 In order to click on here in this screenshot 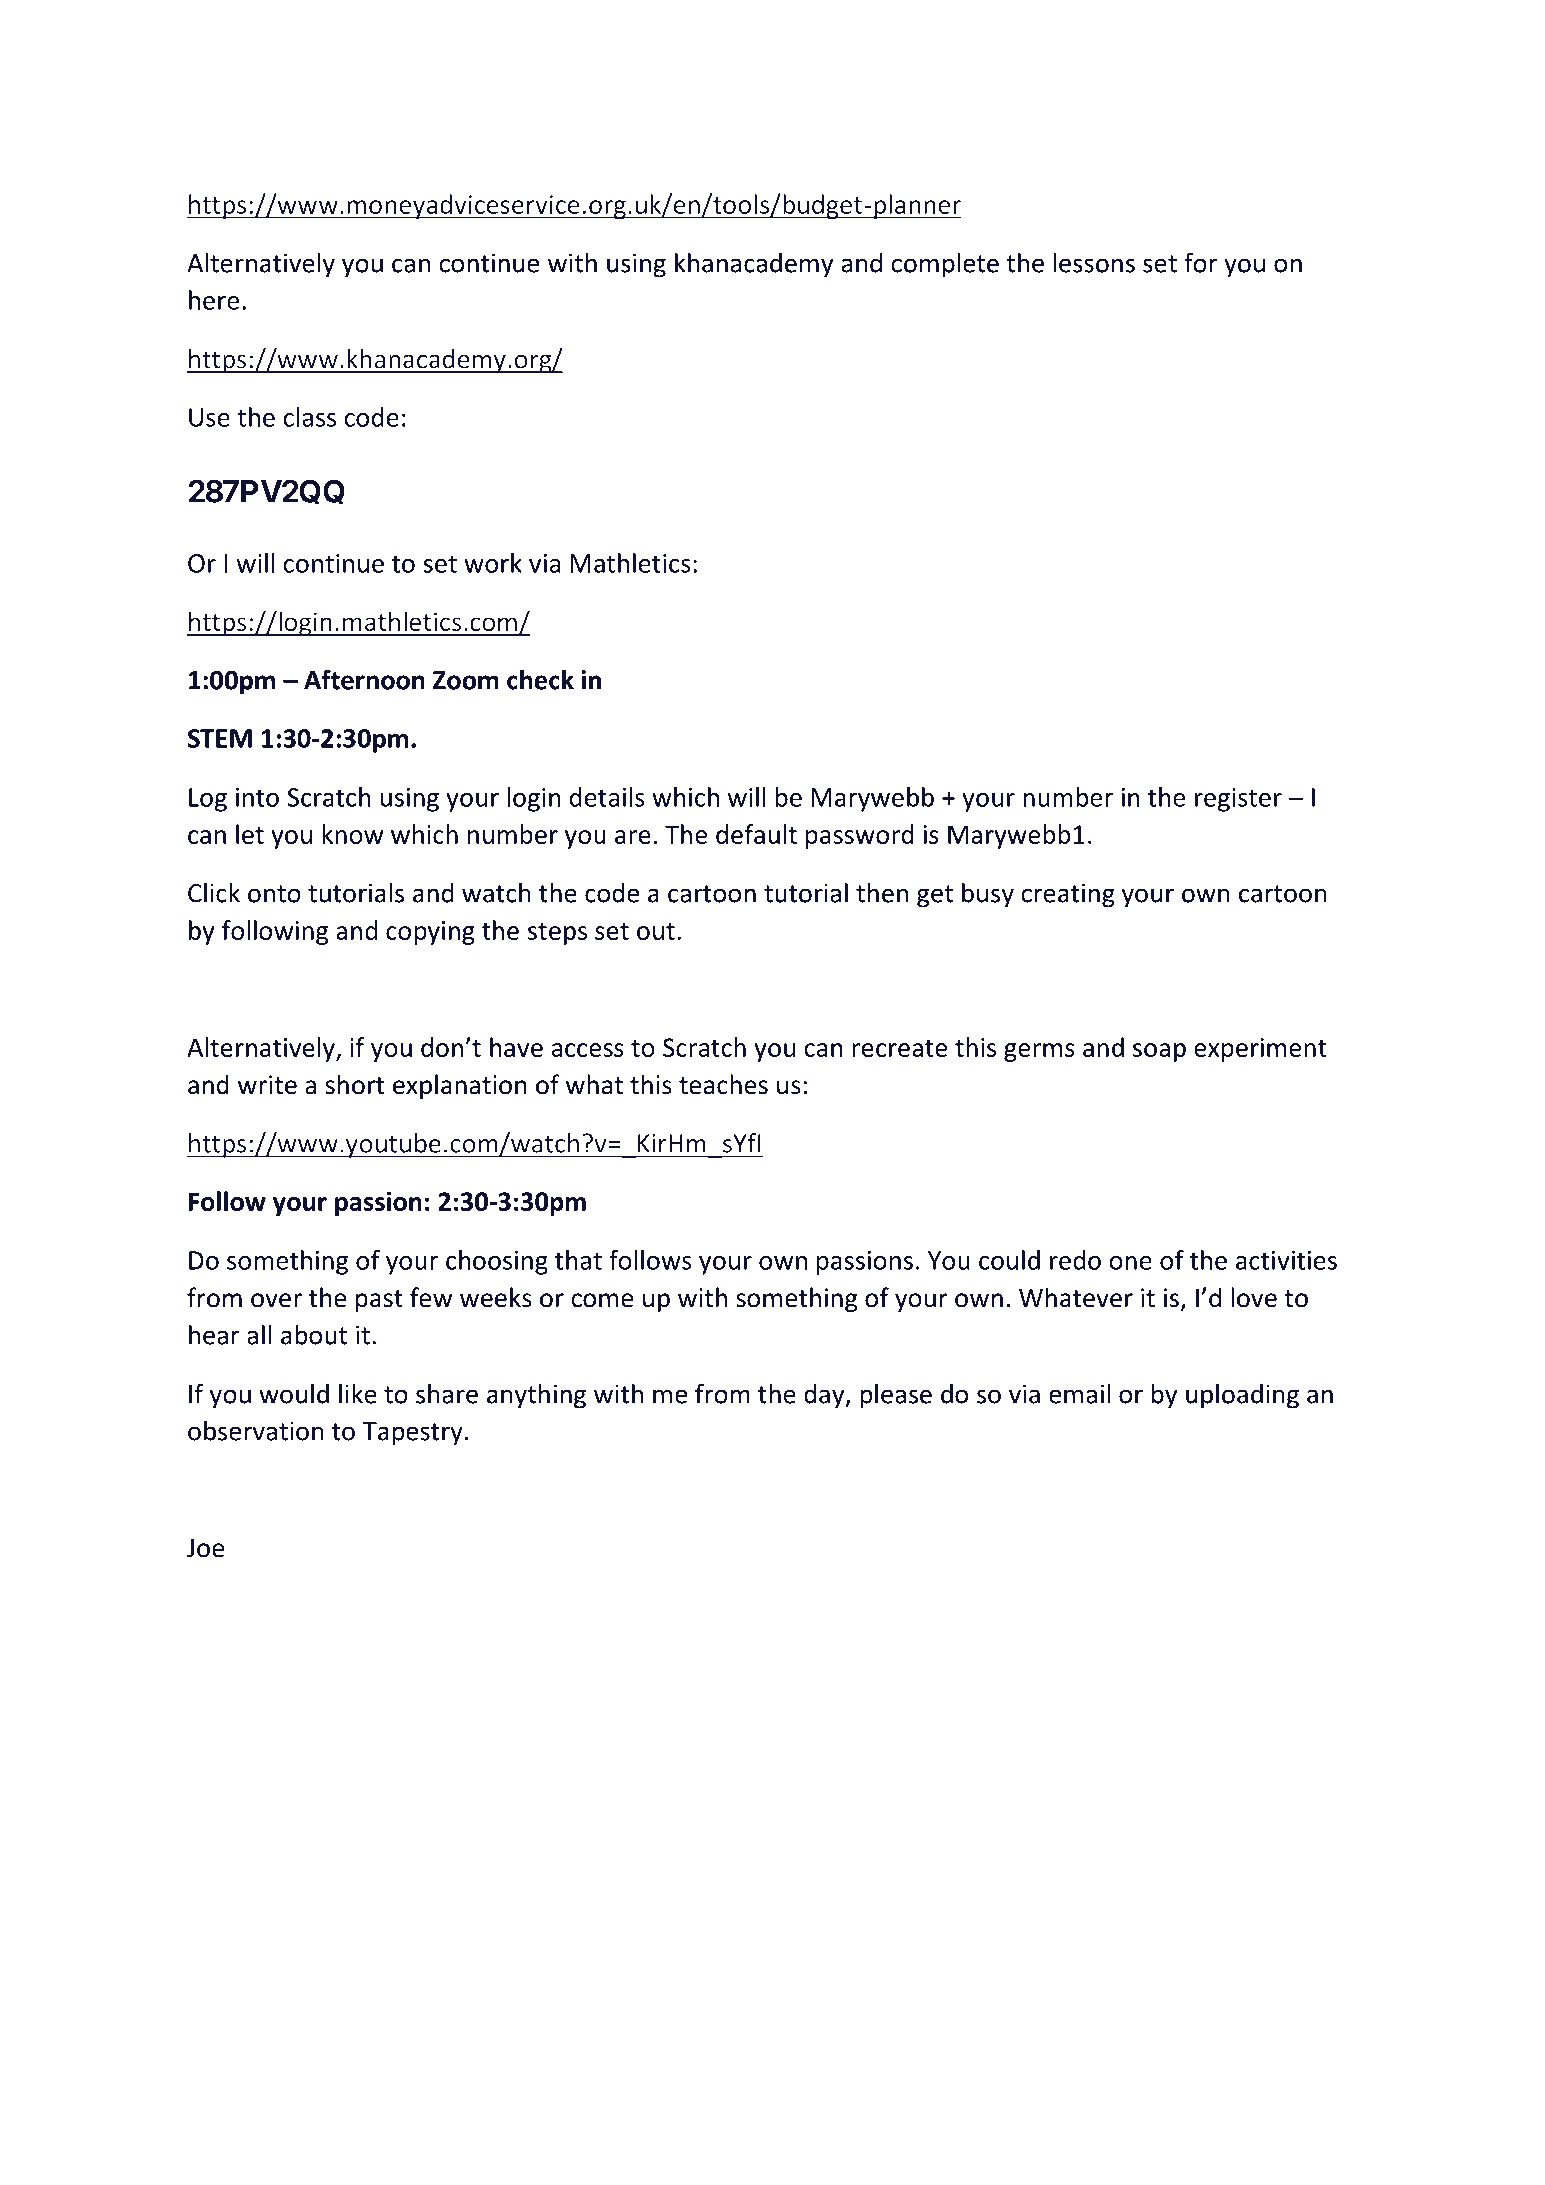, I will do `click(214, 300)`.
